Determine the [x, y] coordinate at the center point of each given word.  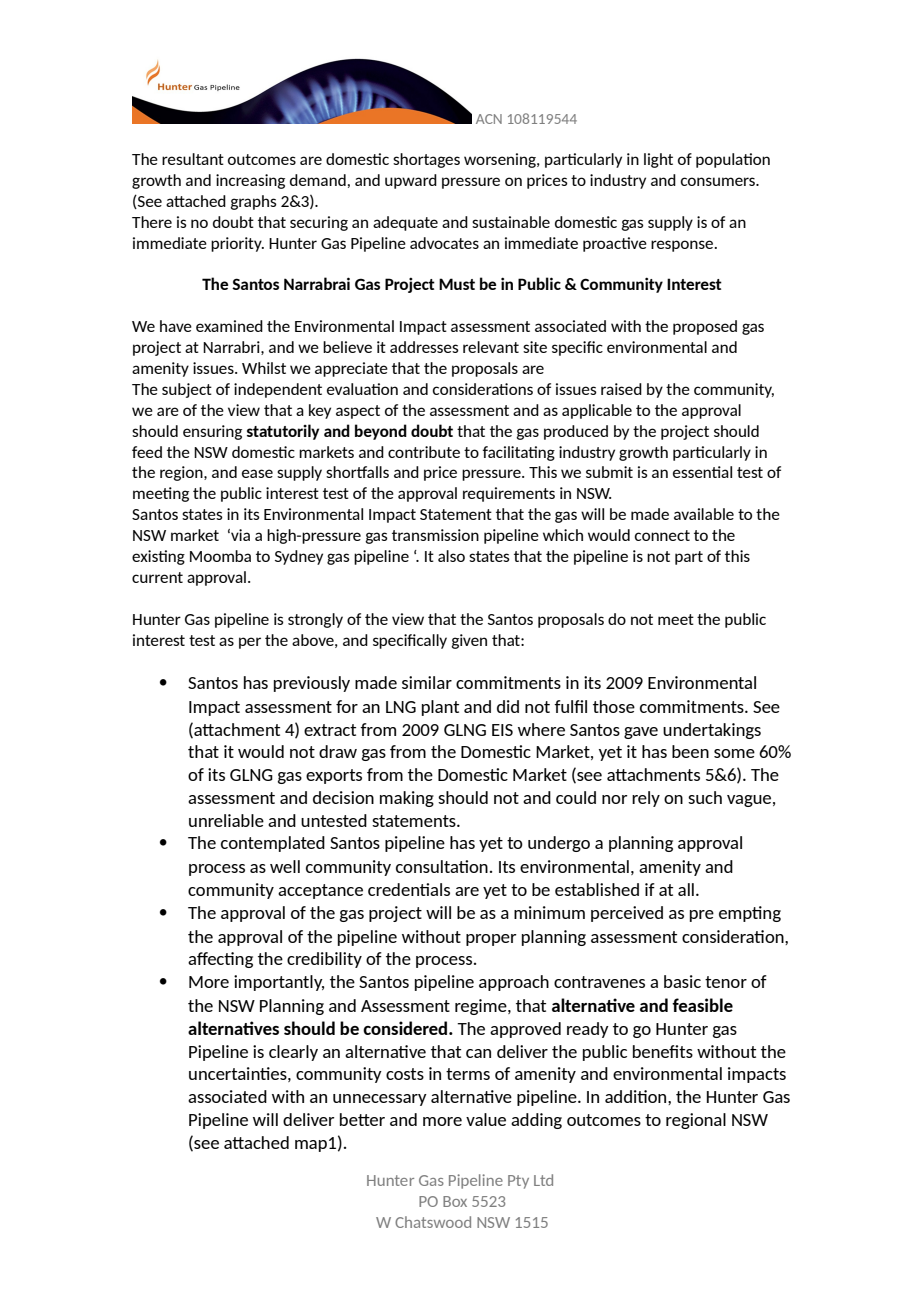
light [658, 160]
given [469, 641]
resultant [193, 159]
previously [312, 684]
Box [455, 1201]
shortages [426, 160]
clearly [293, 1053]
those [614, 706]
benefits [663, 1051]
